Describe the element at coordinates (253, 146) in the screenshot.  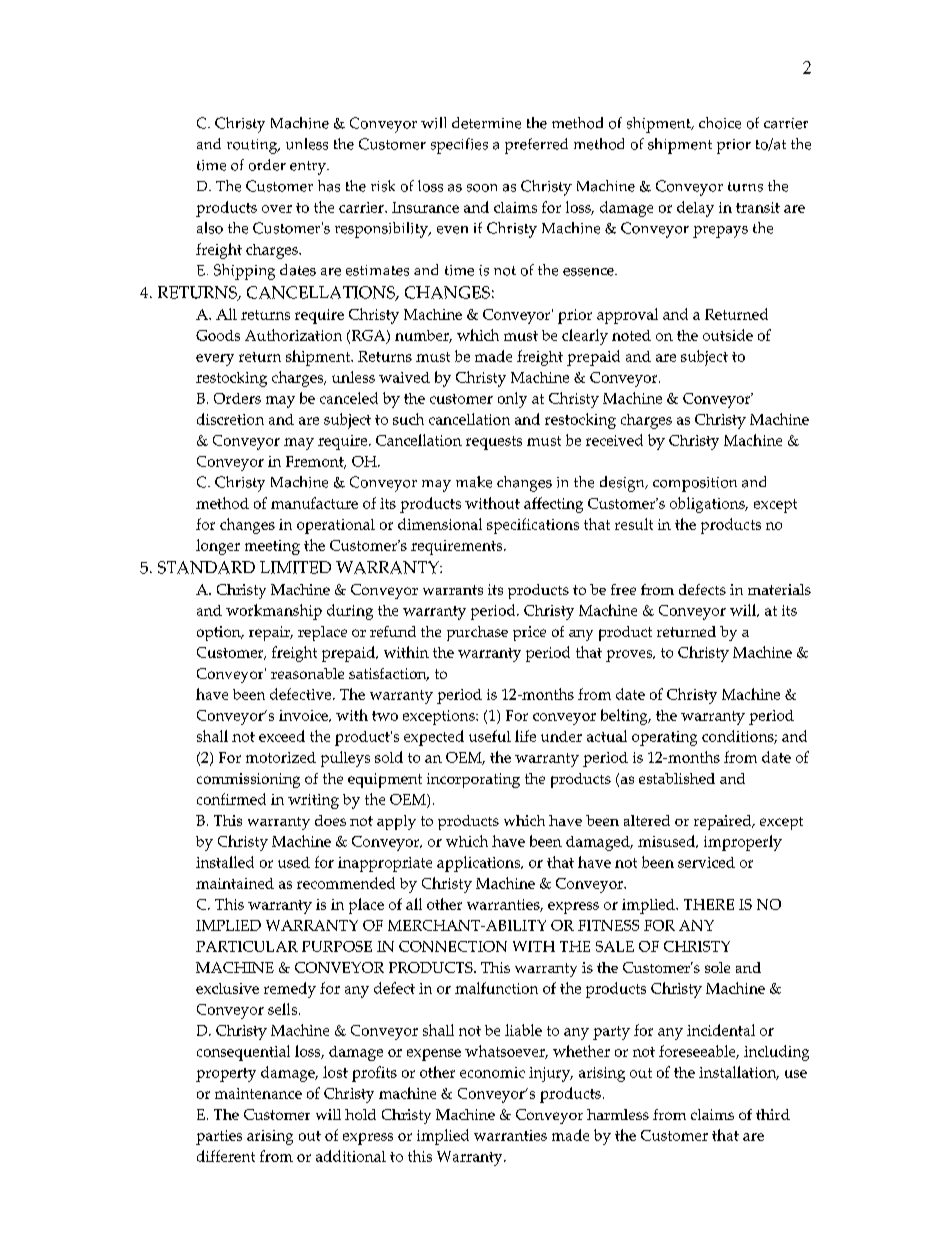
I see `routing` at that location.
